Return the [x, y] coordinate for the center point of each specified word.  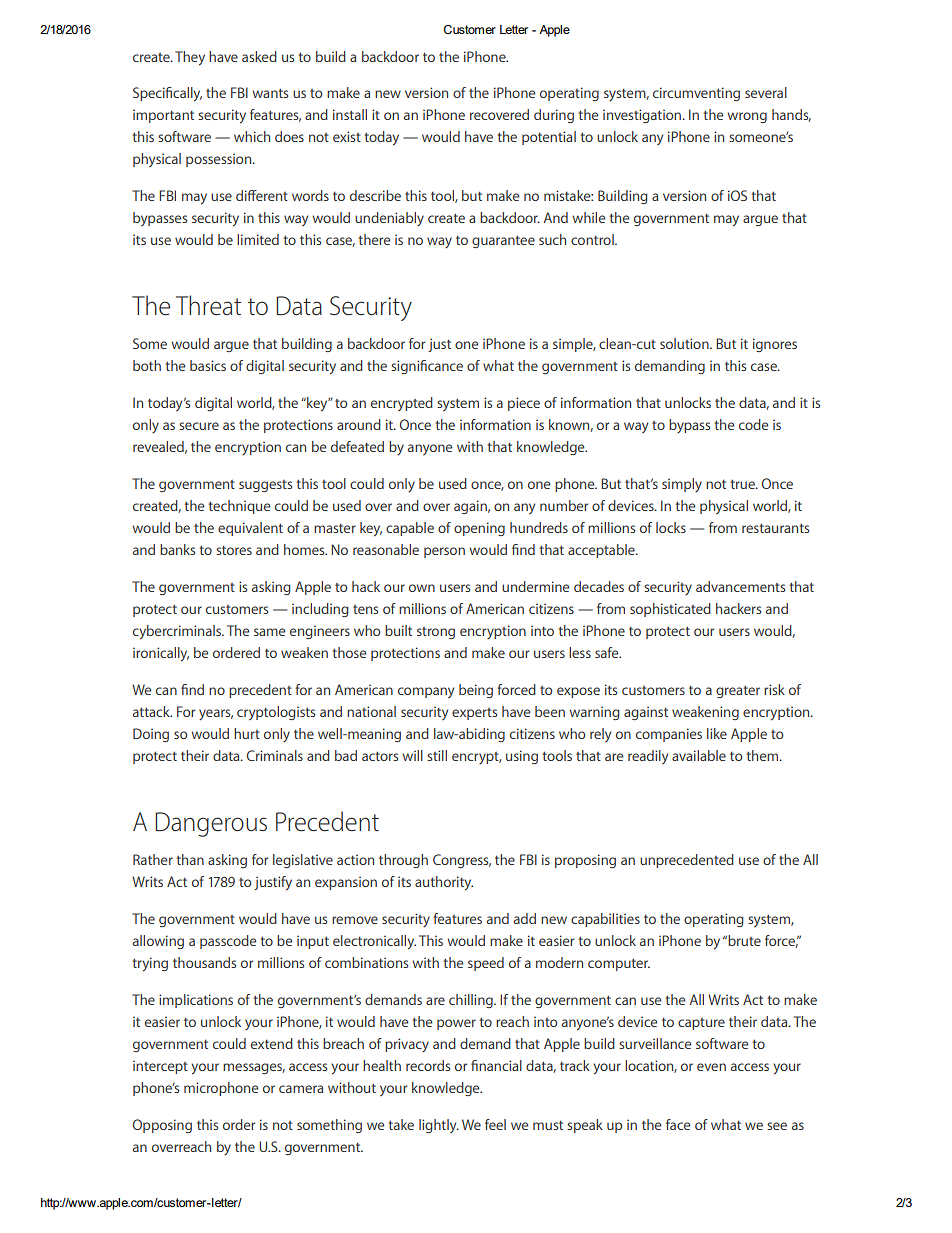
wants [270, 93]
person [444, 552]
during [554, 116]
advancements [740, 586]
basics [208, 365]
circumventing [696, 94]
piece [524, 404]
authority [444, 883]
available [699, 755]
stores [234, 550]
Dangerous [211, 824]
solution [685, 343]
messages [254, 1068]
